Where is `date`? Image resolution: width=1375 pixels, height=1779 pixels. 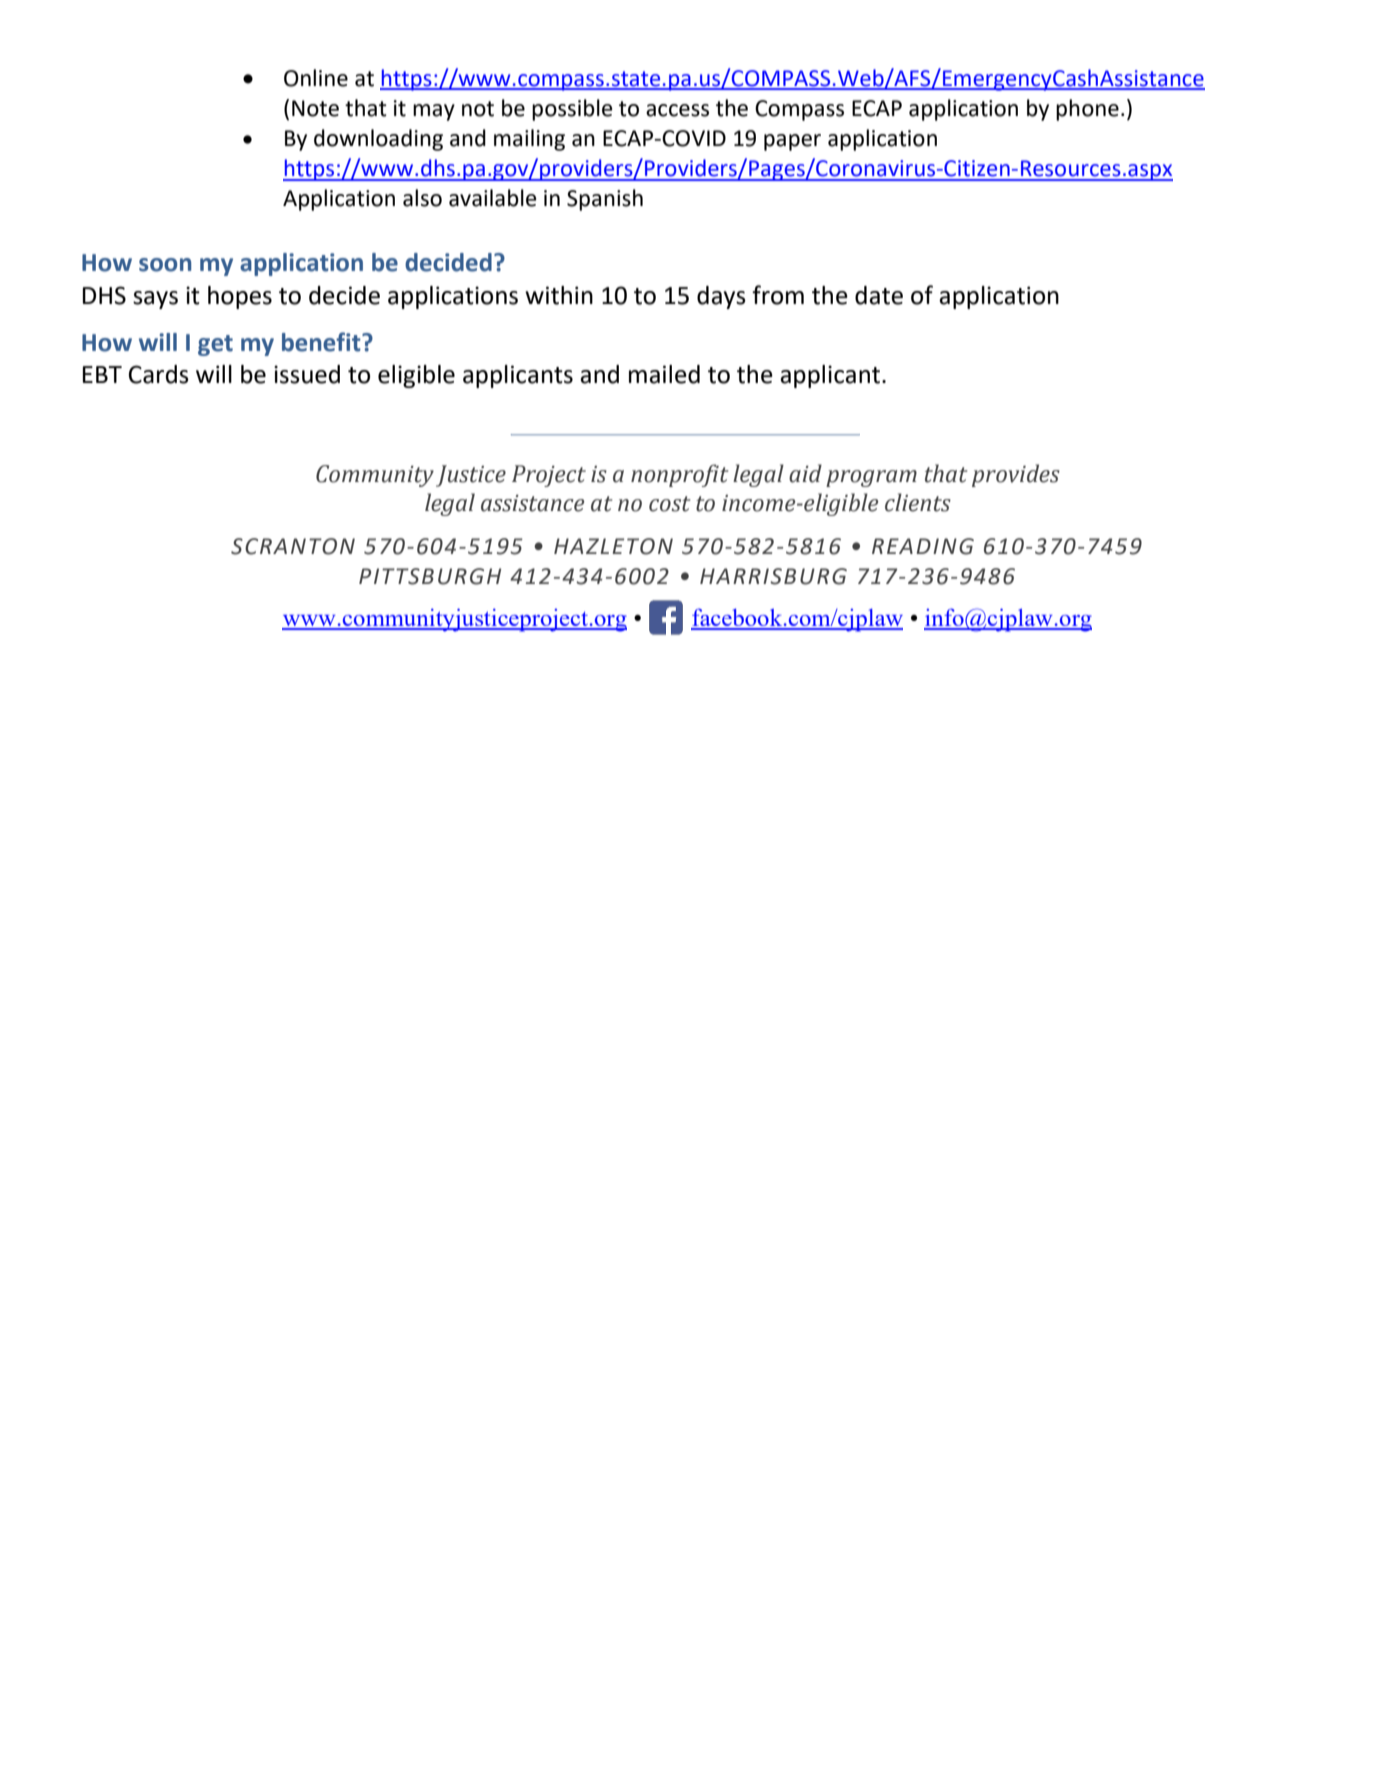 date is located at coordinates (879, 295).
